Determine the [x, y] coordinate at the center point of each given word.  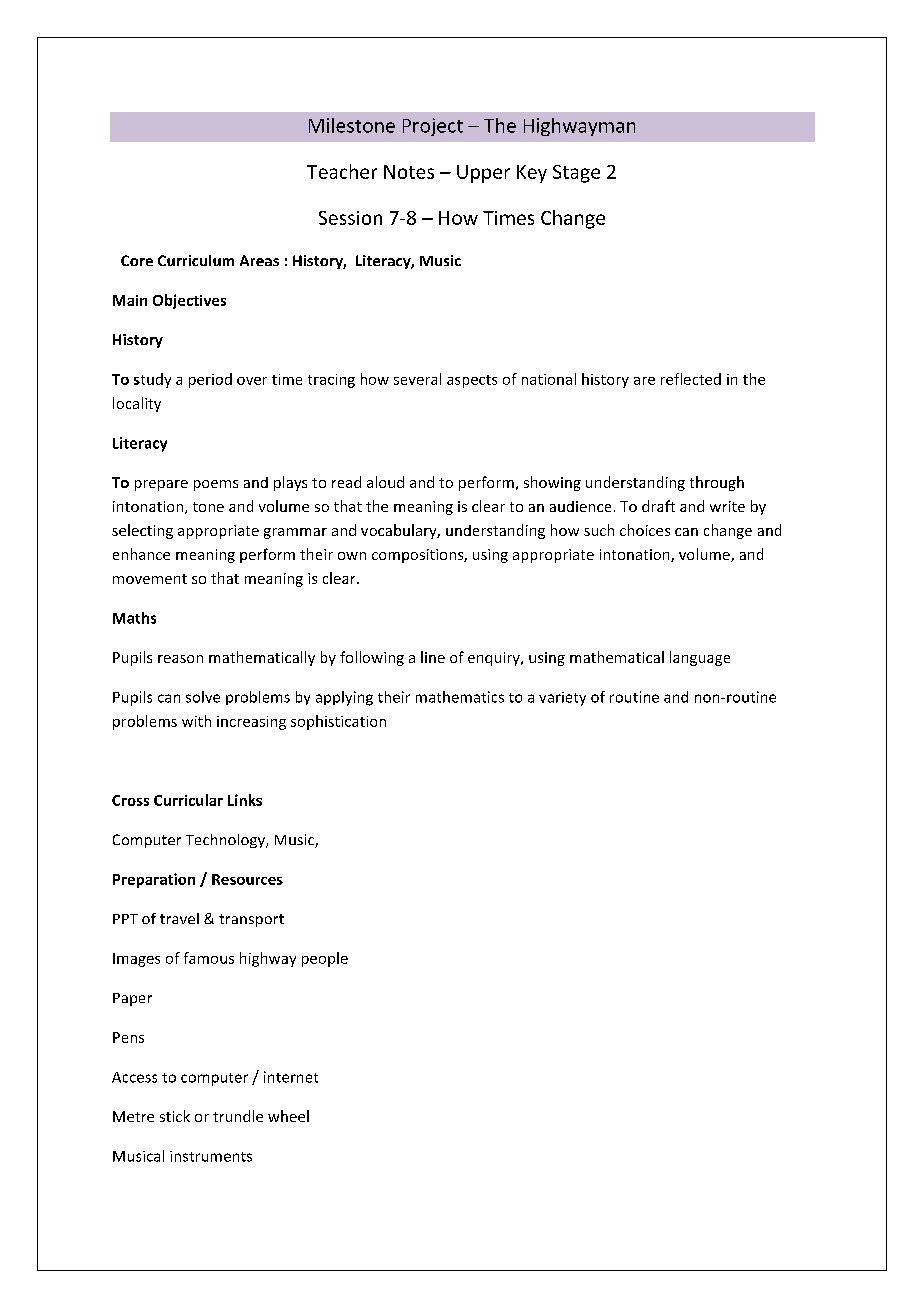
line [433, 657]
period [210, 380]
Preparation [154, 880]
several [417, 379]
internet [291, 1077]
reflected [691, 379]
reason [180, 659]
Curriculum [196, 260]
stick [175, 1116]
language [700, 658]
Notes [409, 172]
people [325, 959]
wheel [288, 1116]
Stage [576, 174]
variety [562, 699]
